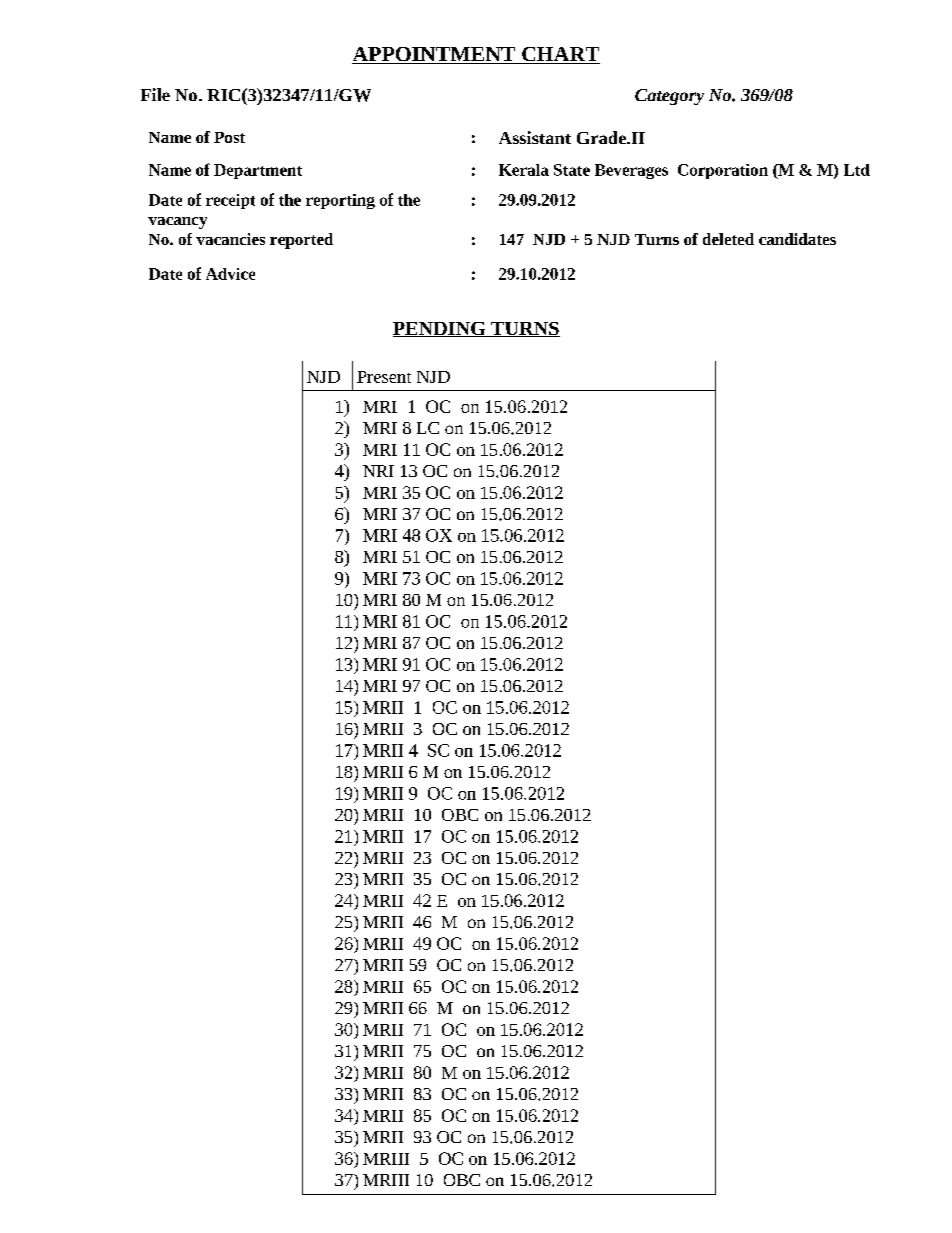 The width and height of the image is (952, 1233). I want to click on reported, so click(301, 241).
